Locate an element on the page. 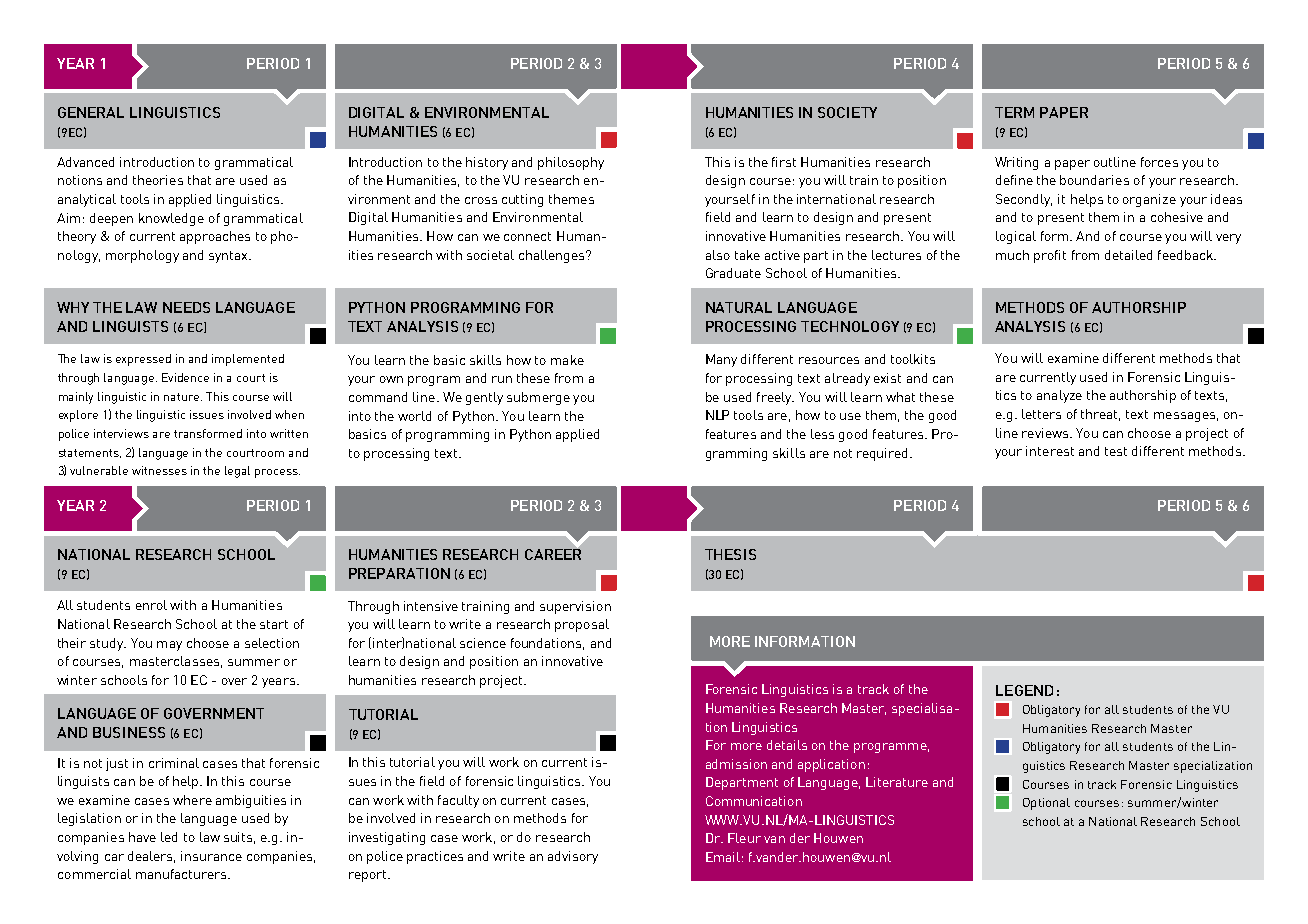  profit is located at coordinates (1050, 256).
